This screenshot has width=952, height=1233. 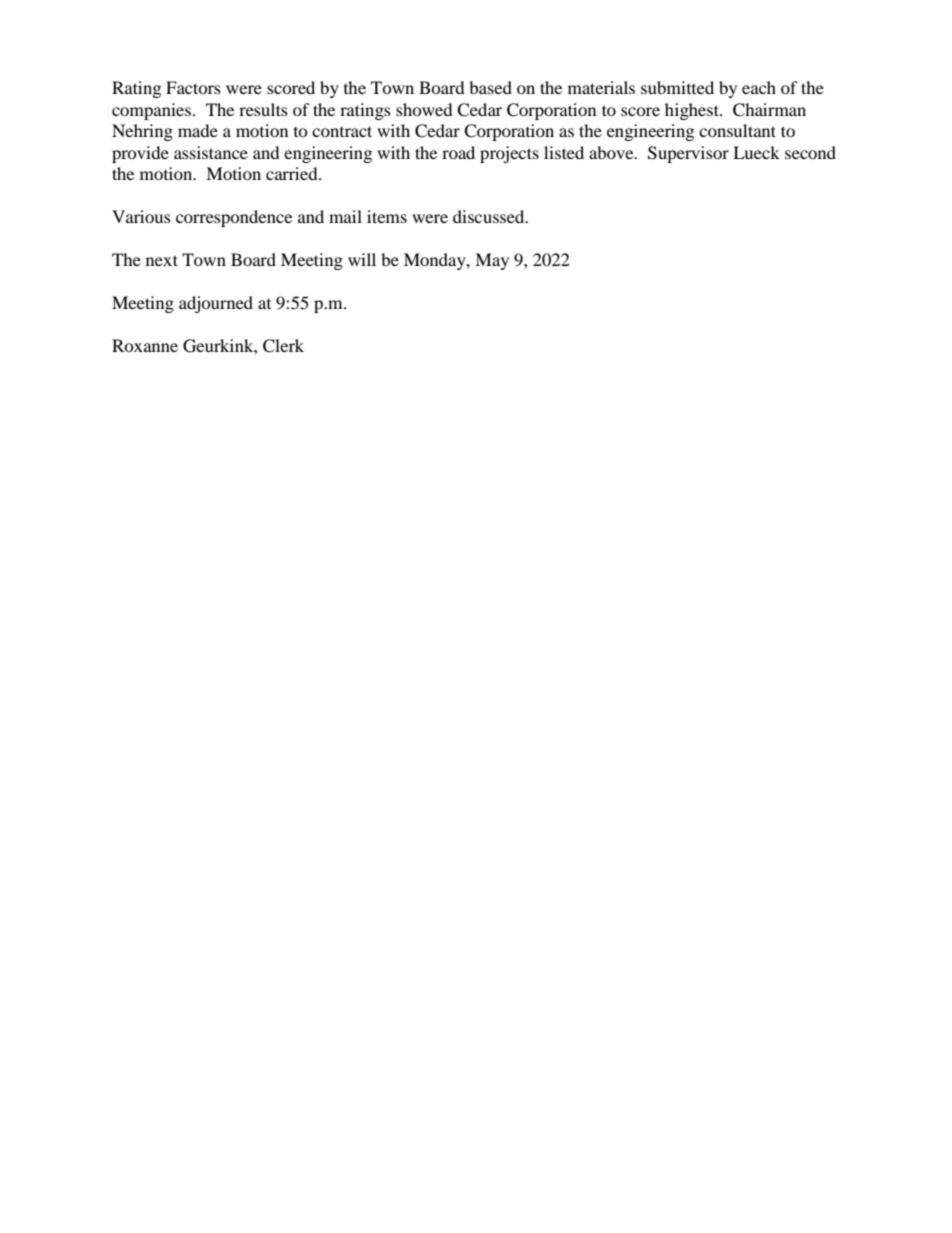 I want to click on based, so click(x=490, y=87).
